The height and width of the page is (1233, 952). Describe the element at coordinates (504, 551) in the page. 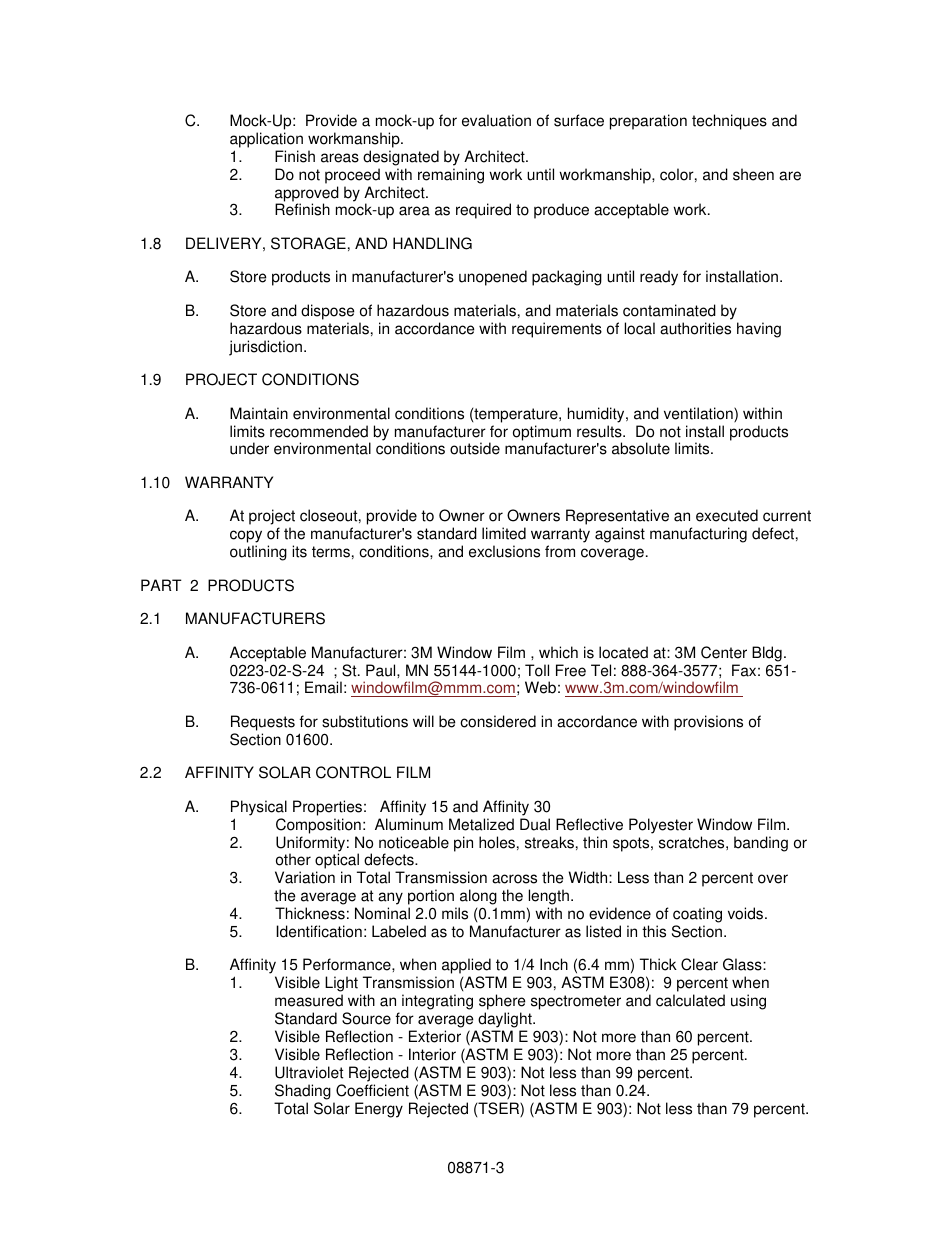

I see `exclusions` at that location.
